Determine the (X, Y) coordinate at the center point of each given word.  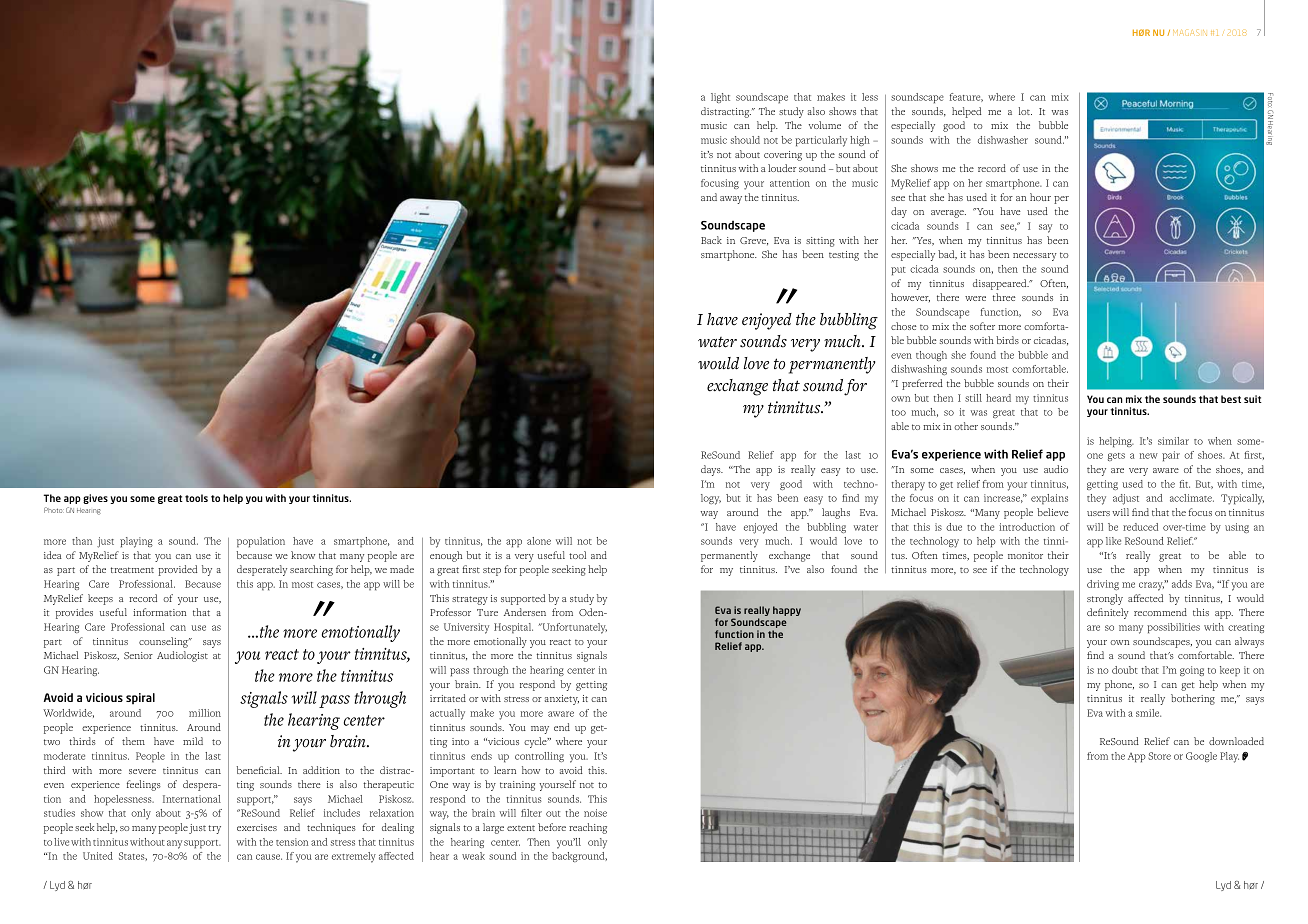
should (745, 140)
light (720, 98)
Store (1159, 756)
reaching (588, 828)
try (214, 829)
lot (1025, 111)
